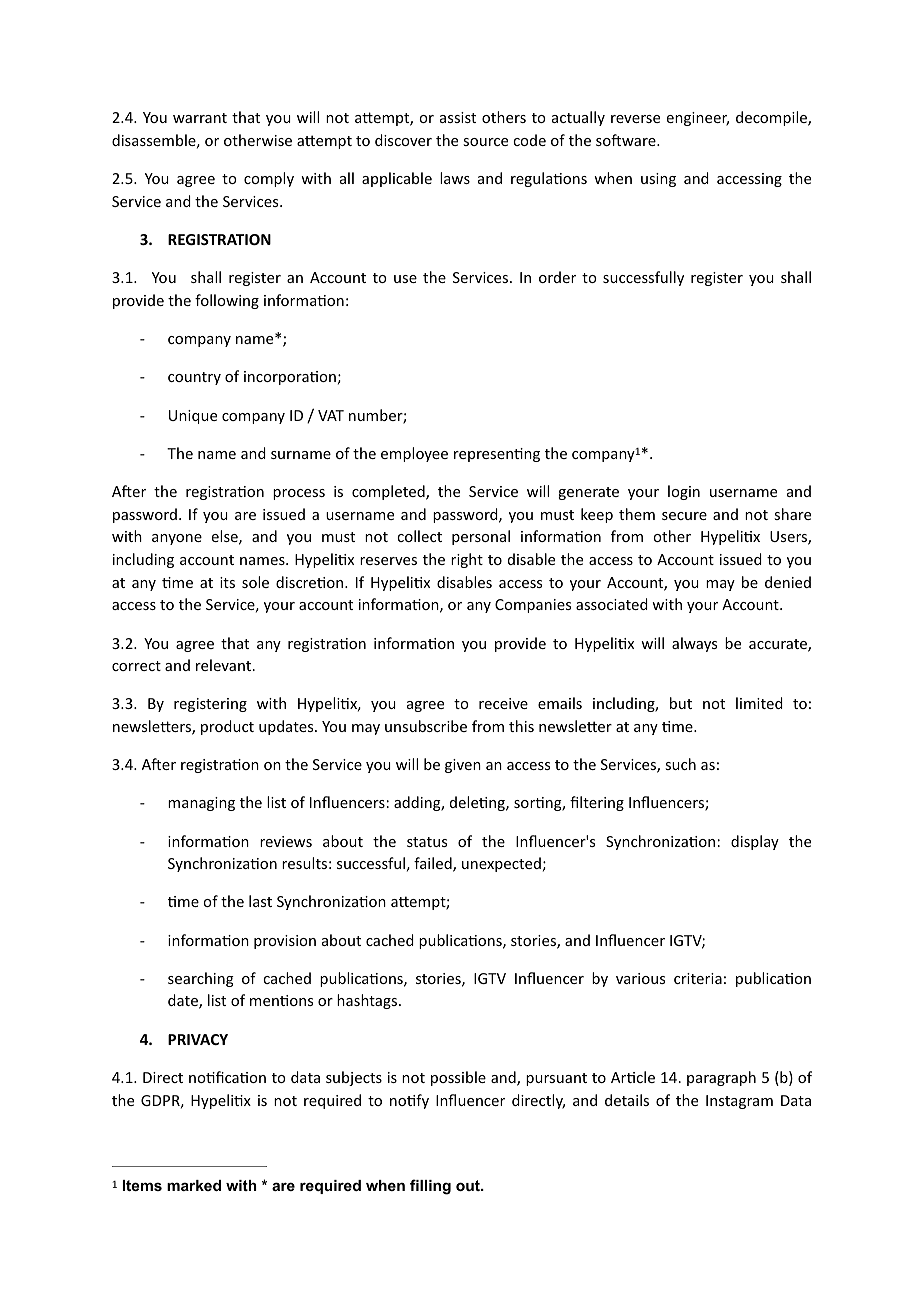 The image size is (924, 1308). Describe the element at coordinates (194, 1185) in the image. I see `marked` at that location.
